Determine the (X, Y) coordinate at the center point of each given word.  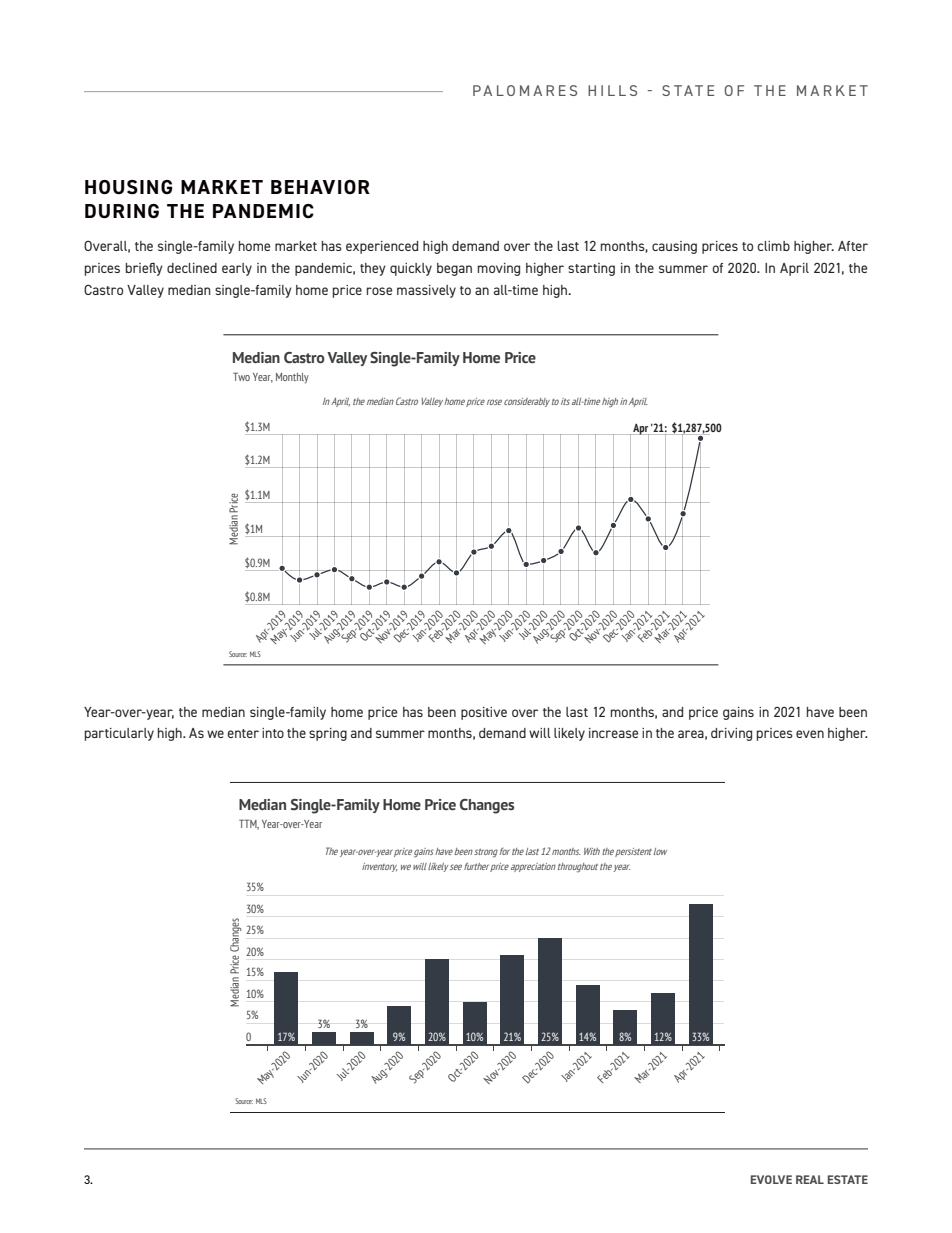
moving (499, 269)
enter (243, 733)
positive (484, 713)
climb (773, 246)
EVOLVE (771, 1179)
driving (731, 734)
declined (192, 268)
